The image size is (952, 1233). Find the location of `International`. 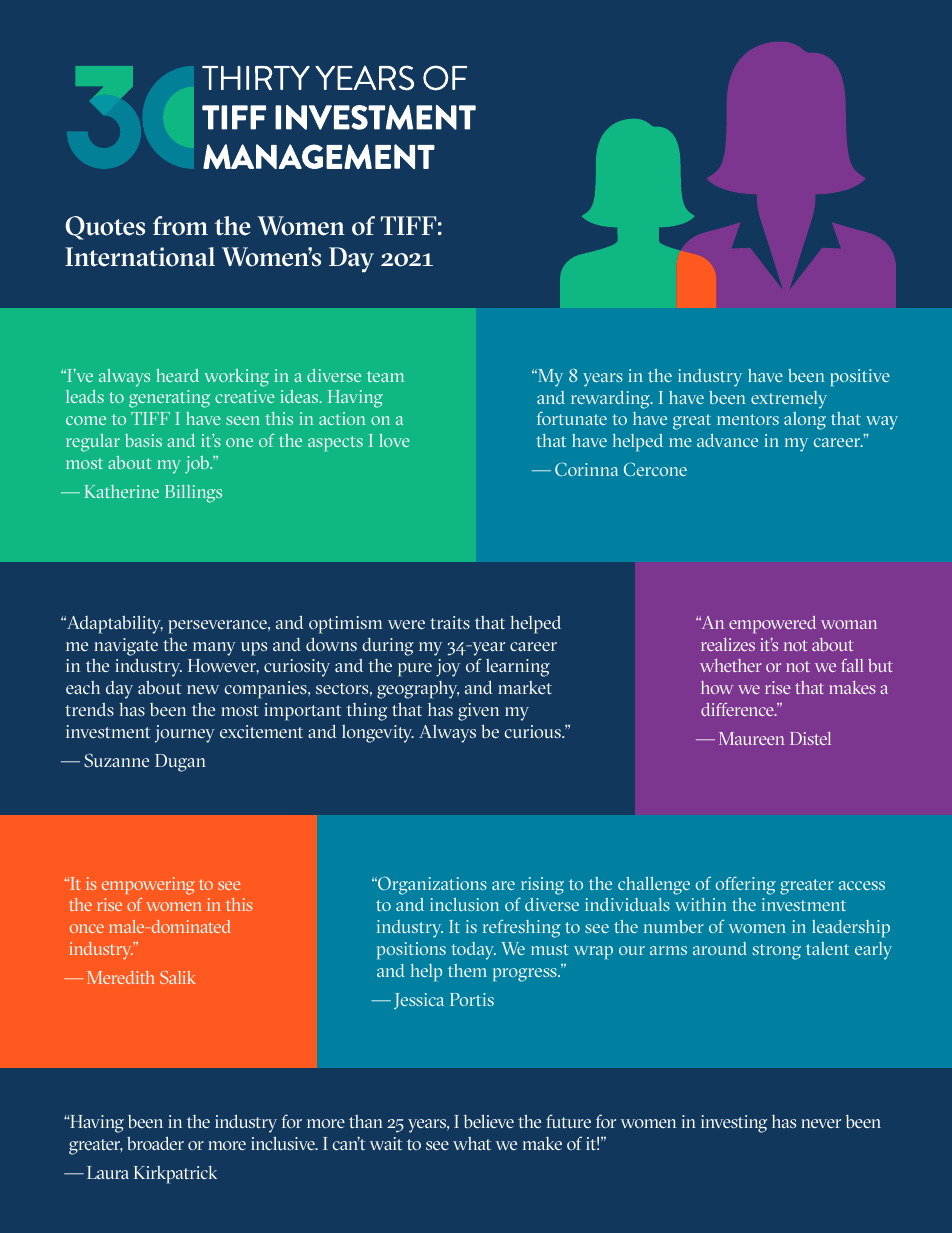

International is located at coordinates (140, 257).
